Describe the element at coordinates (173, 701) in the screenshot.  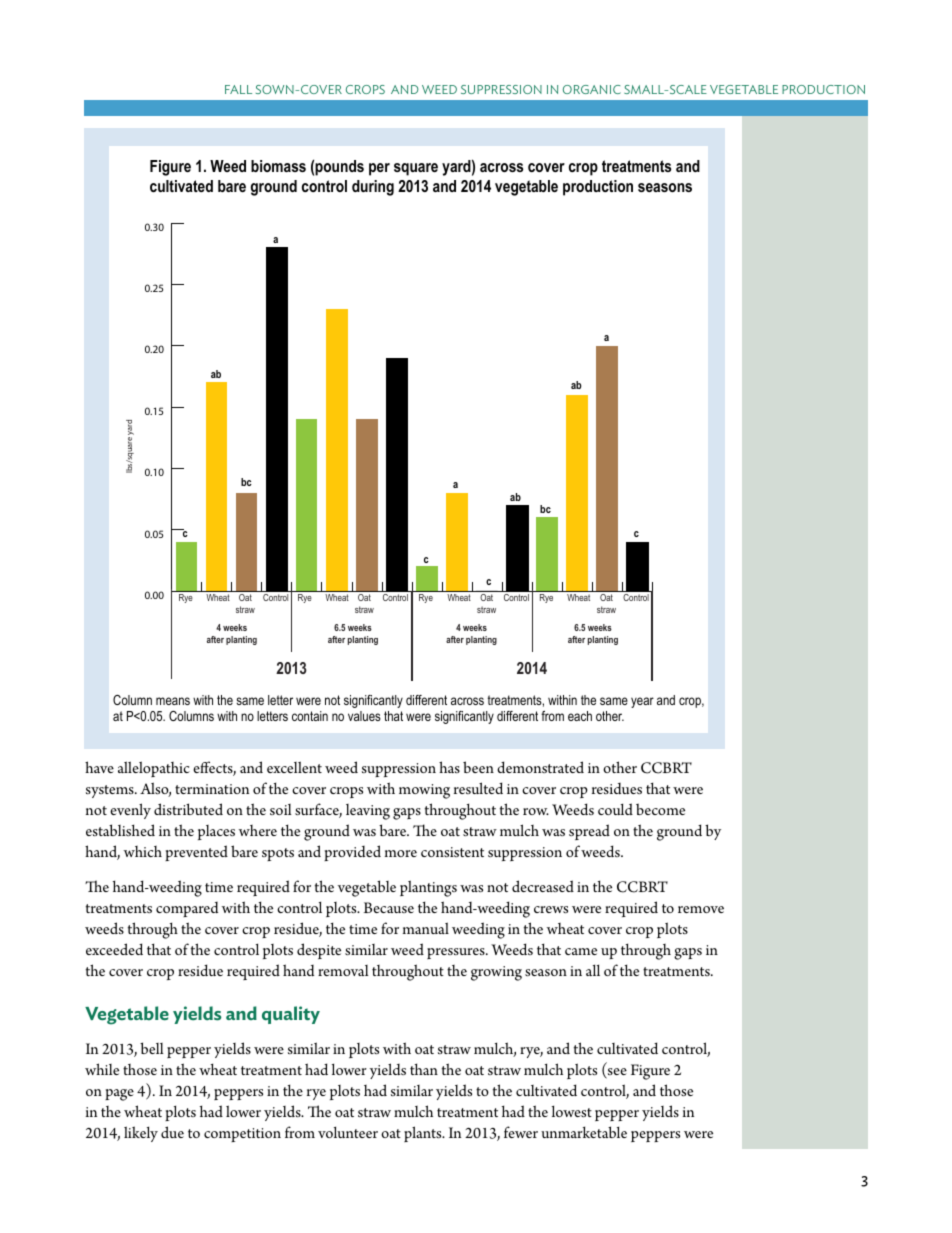
I see `means` at that location.
